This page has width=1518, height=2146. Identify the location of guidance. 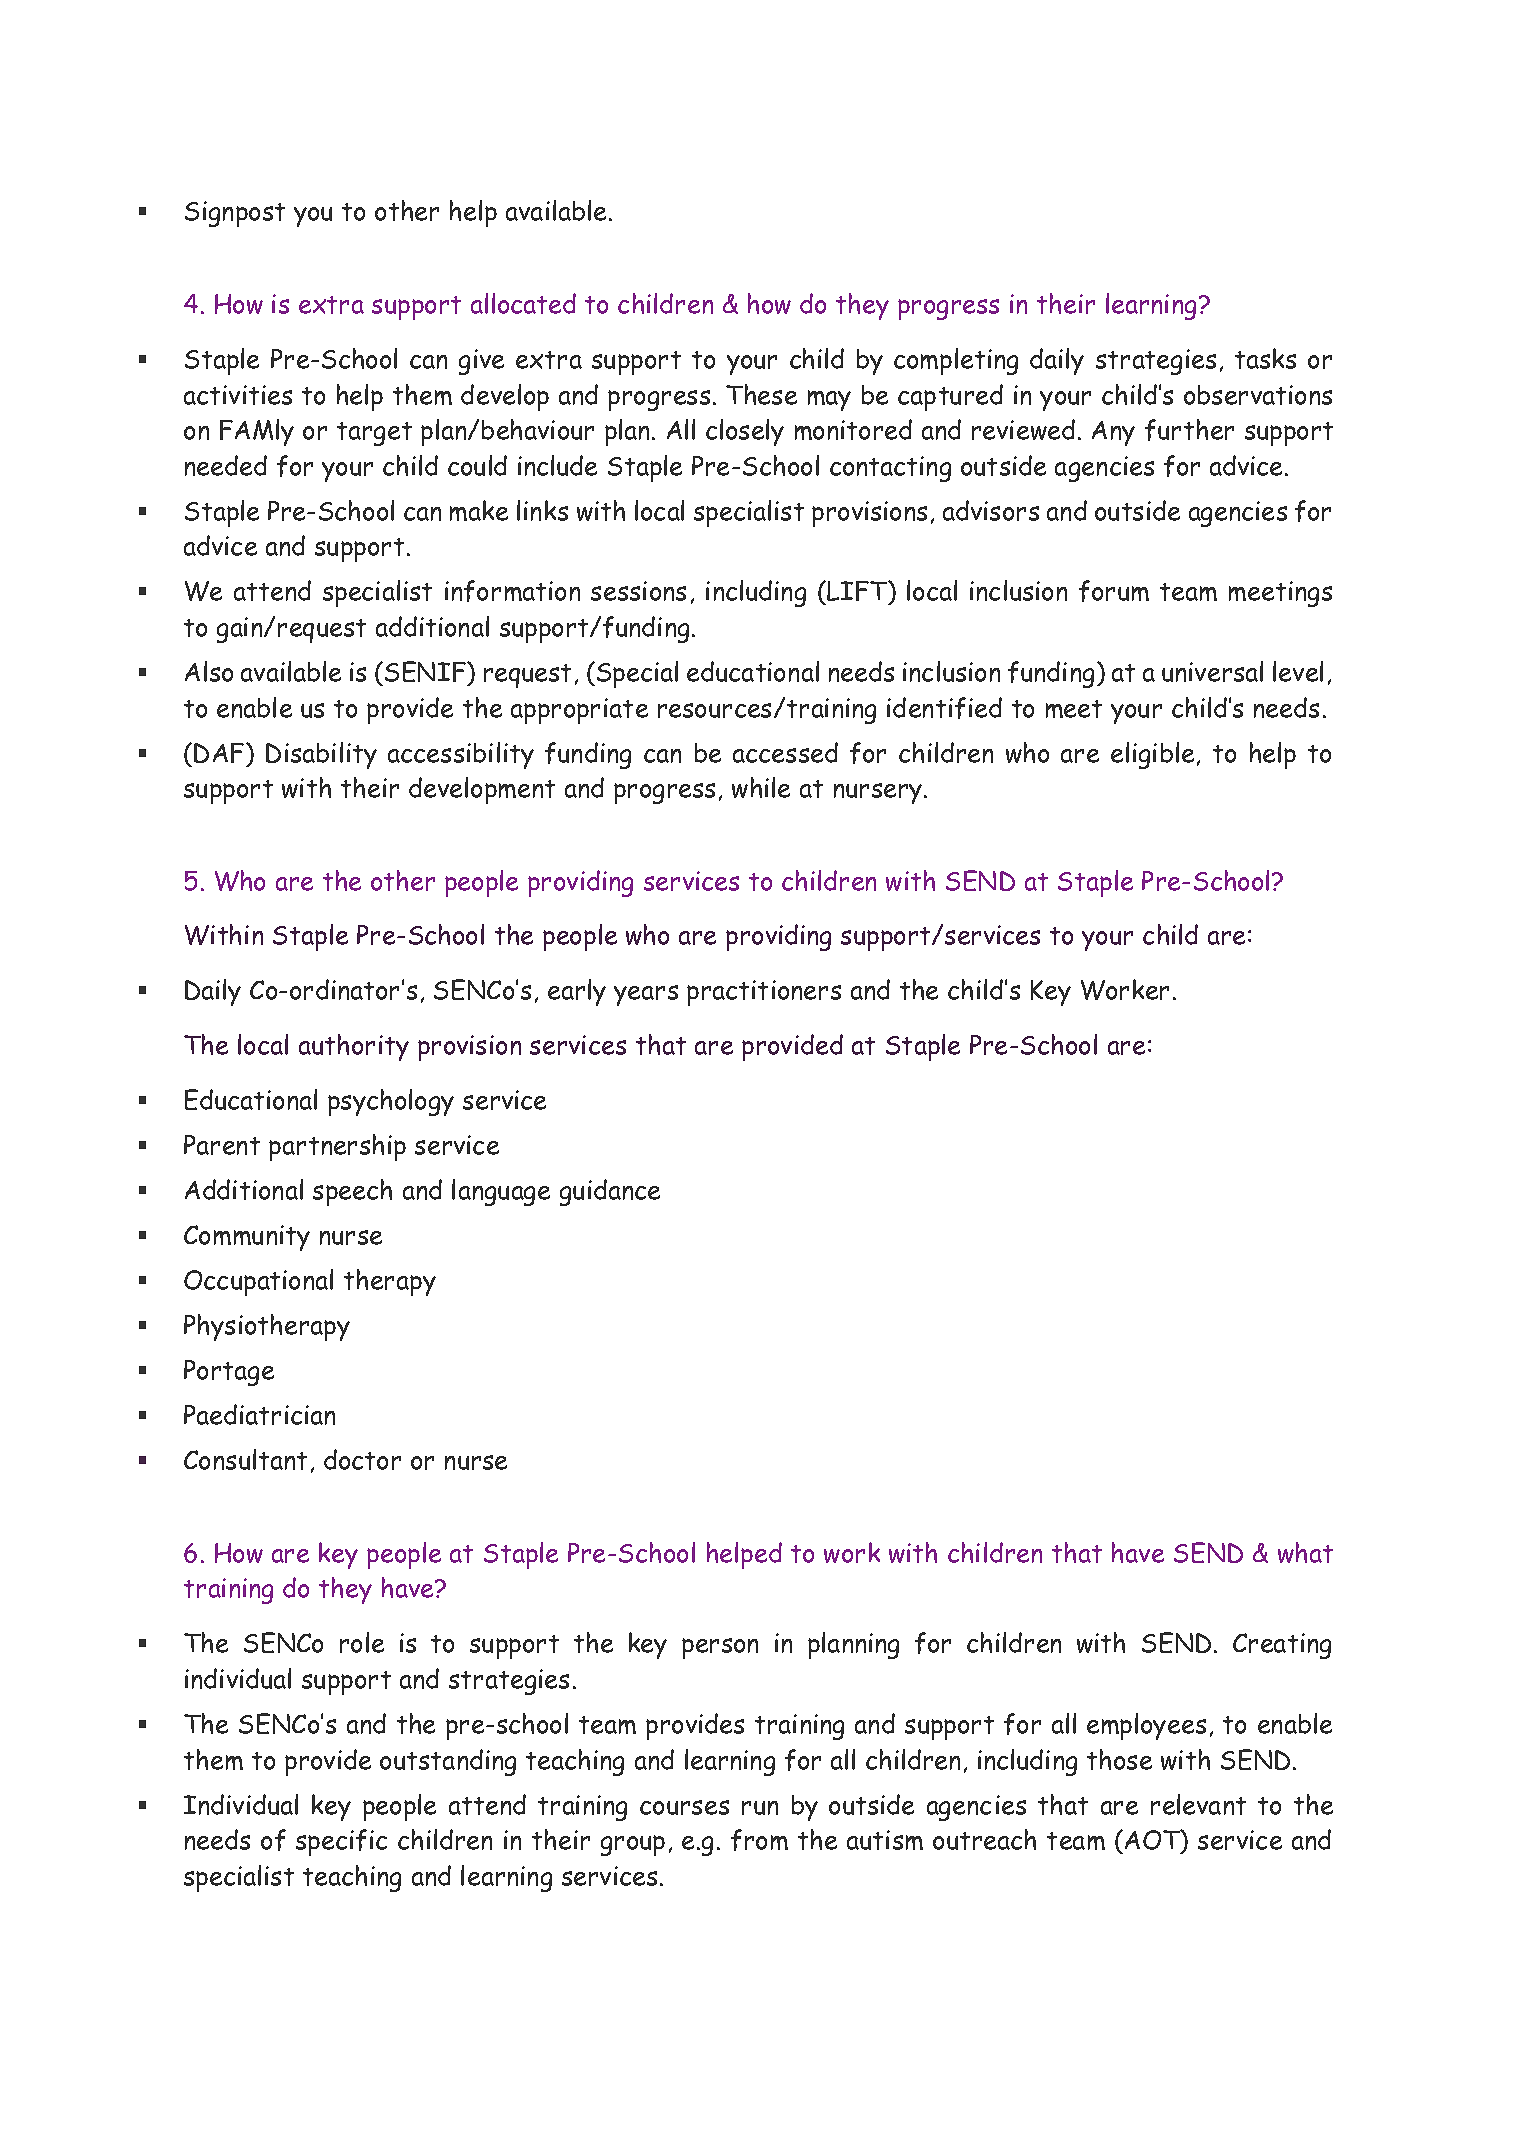
(610, 1192).
